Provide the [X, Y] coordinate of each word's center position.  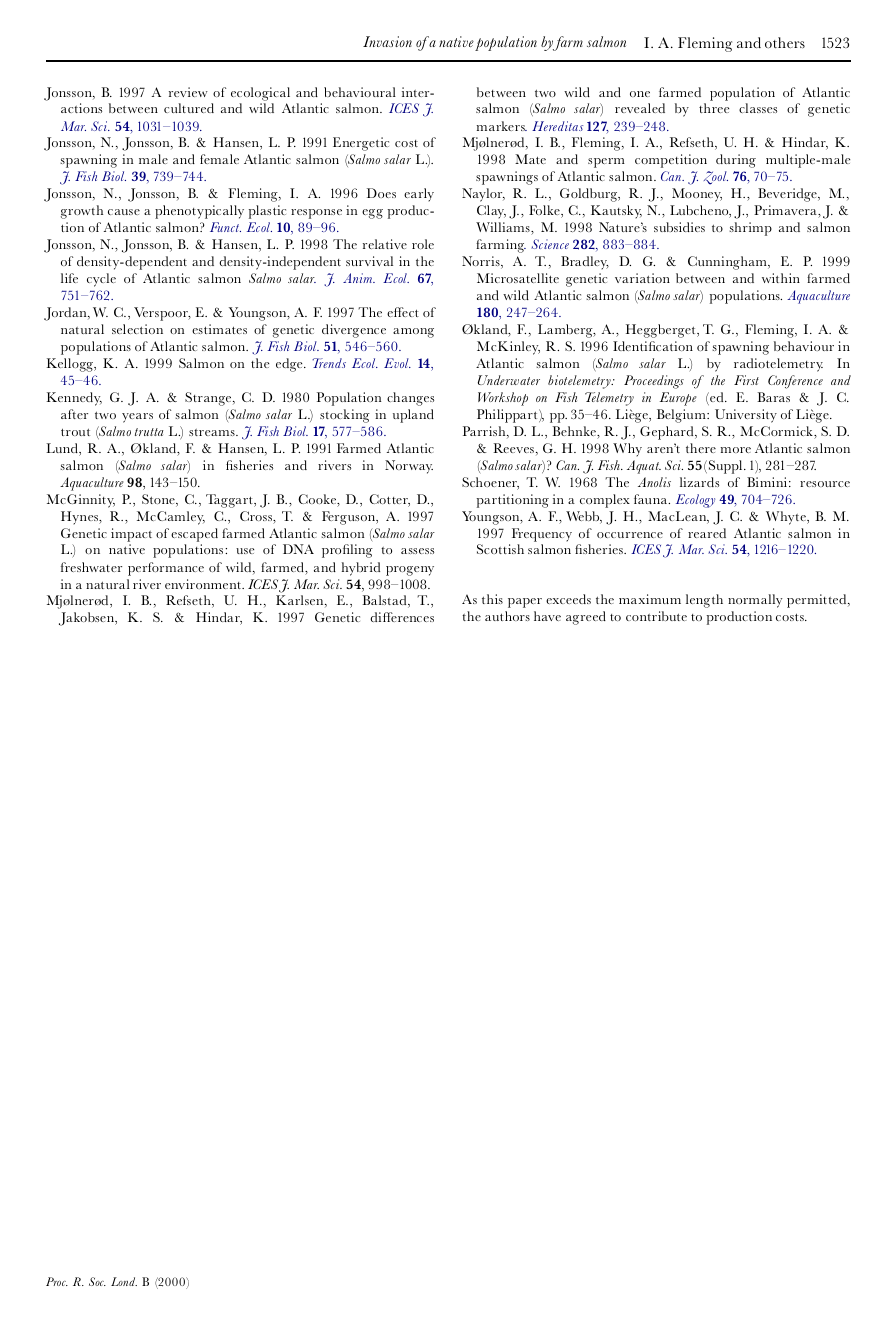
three [714, 108]
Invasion [387, 41]
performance [166, 569]
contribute [656, 616]
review [188, 92]
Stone [159, 500]
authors [507, 616]
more [736, 450]
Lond [124, 1281]
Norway [409, 467]
